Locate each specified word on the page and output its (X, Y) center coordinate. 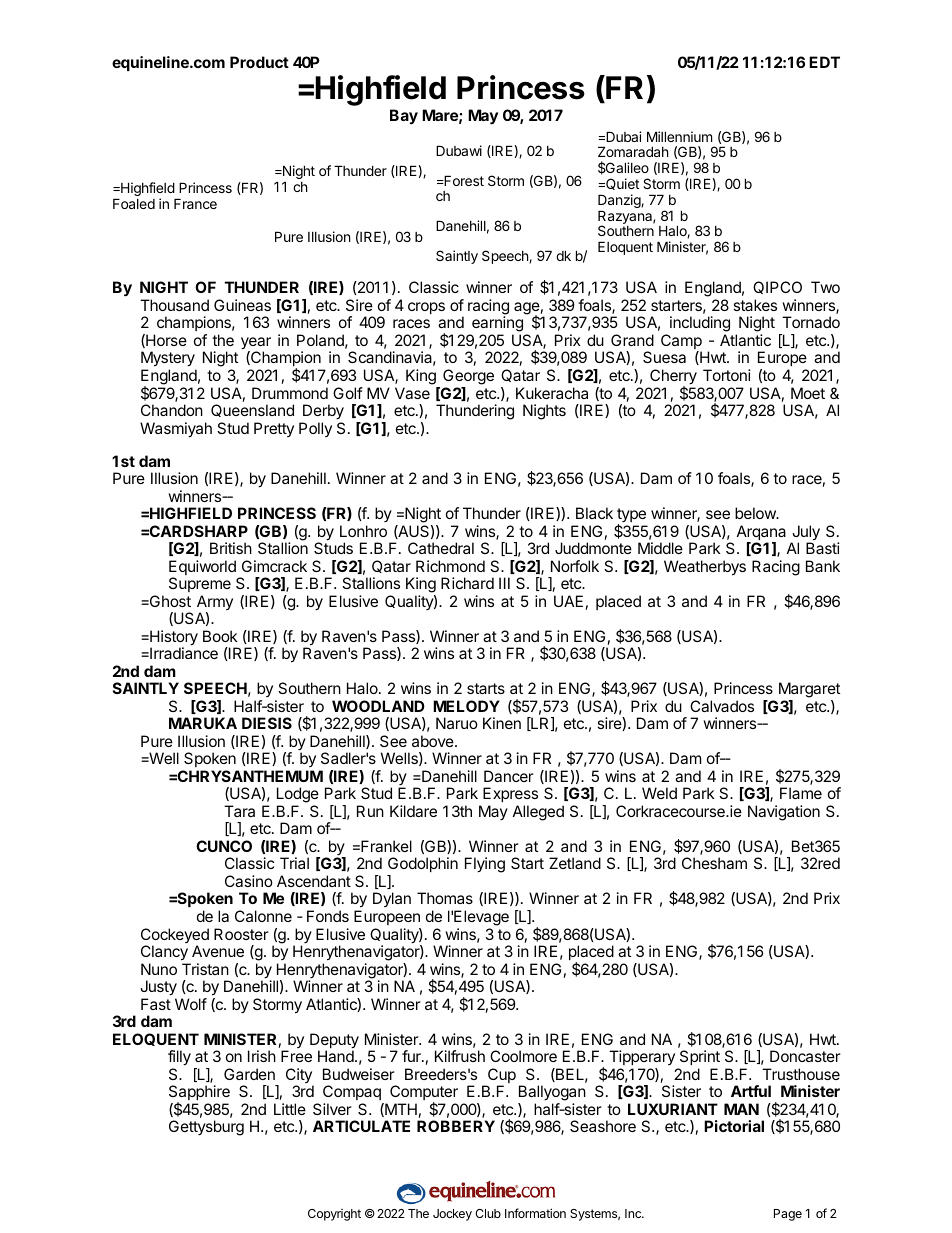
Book (220, 636)
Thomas (445, 898)
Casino (249, 881)
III (504, 583)
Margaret (809, 691)
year (256, 344)
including (700, 325)
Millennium (679, 136)
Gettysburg (206, 1128)
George (468, 377)
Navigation (784, 813)
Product (259, 62)
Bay (404, 116)
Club (488, 1213)
